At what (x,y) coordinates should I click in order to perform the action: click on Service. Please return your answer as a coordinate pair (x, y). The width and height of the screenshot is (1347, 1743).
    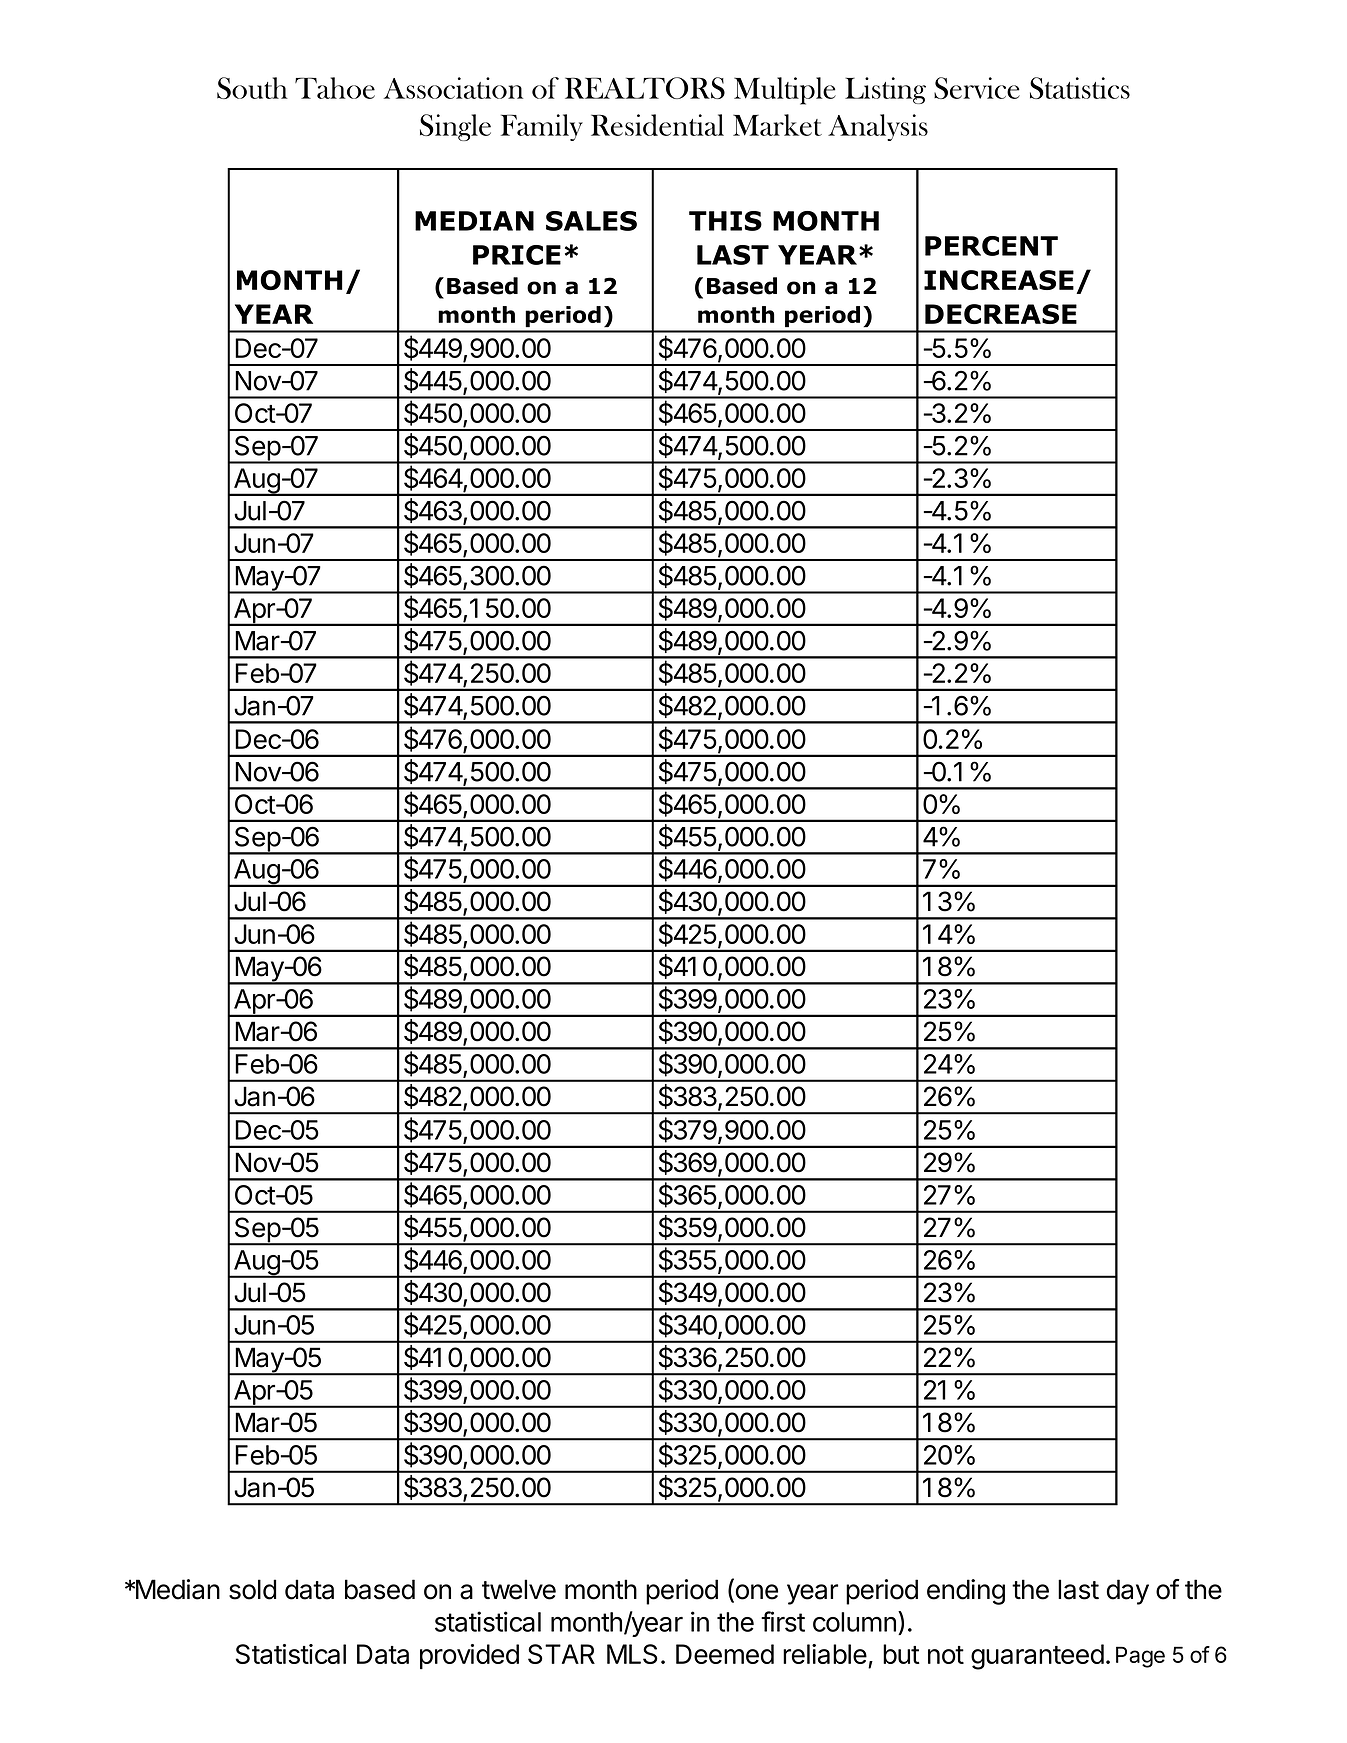
    Looking at the image, I should click on (977, 88).
